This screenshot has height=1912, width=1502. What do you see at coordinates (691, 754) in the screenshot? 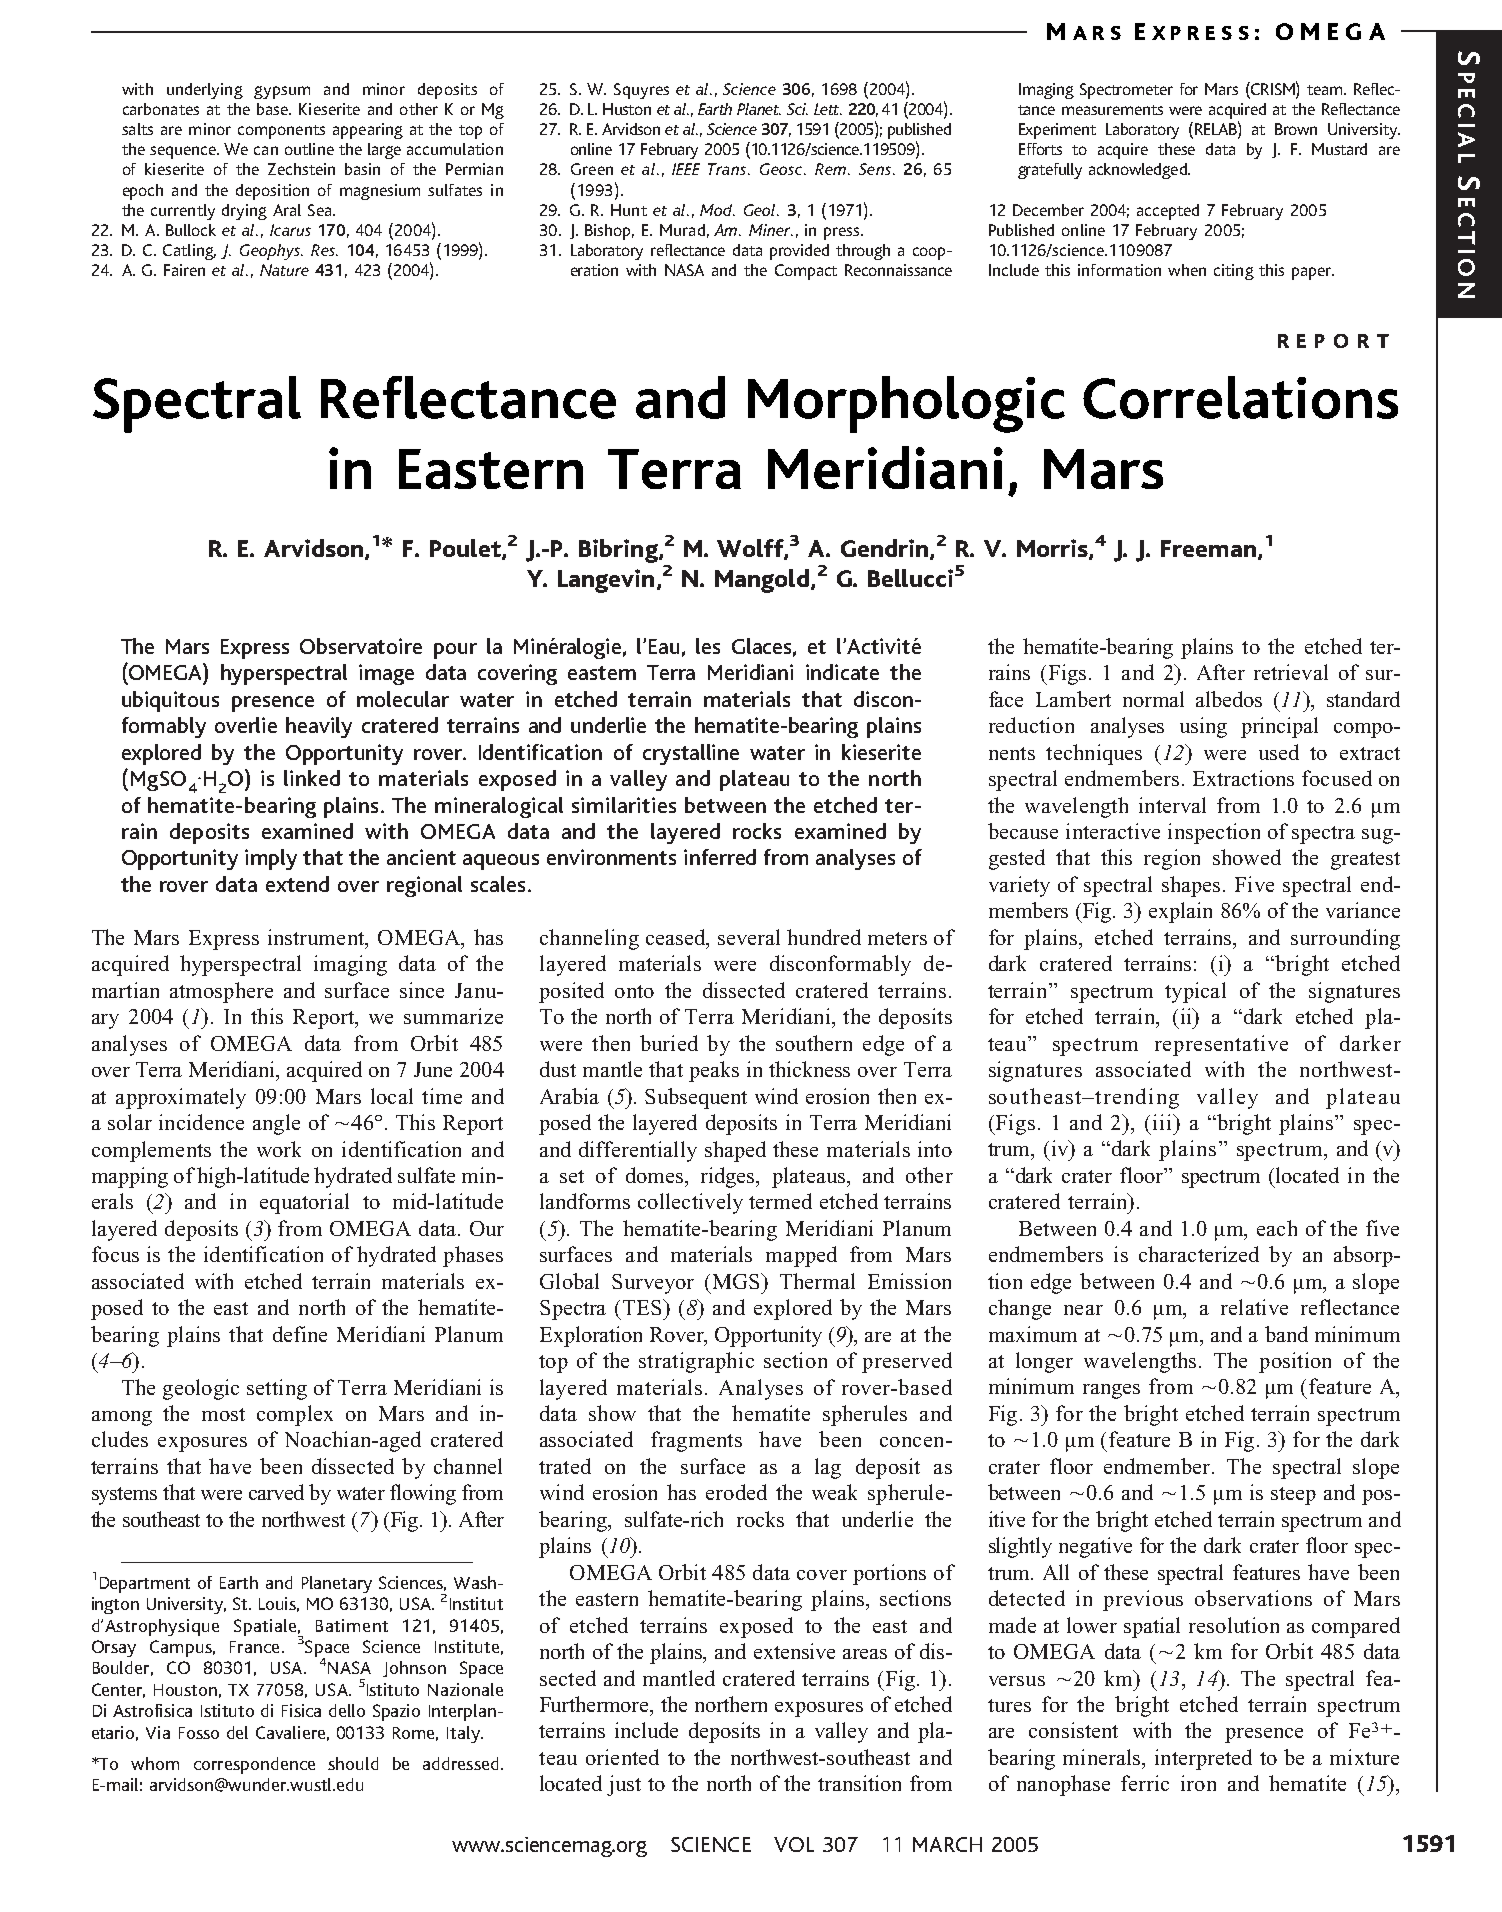
I see `crystalline` at bounding box center [691, 754].
